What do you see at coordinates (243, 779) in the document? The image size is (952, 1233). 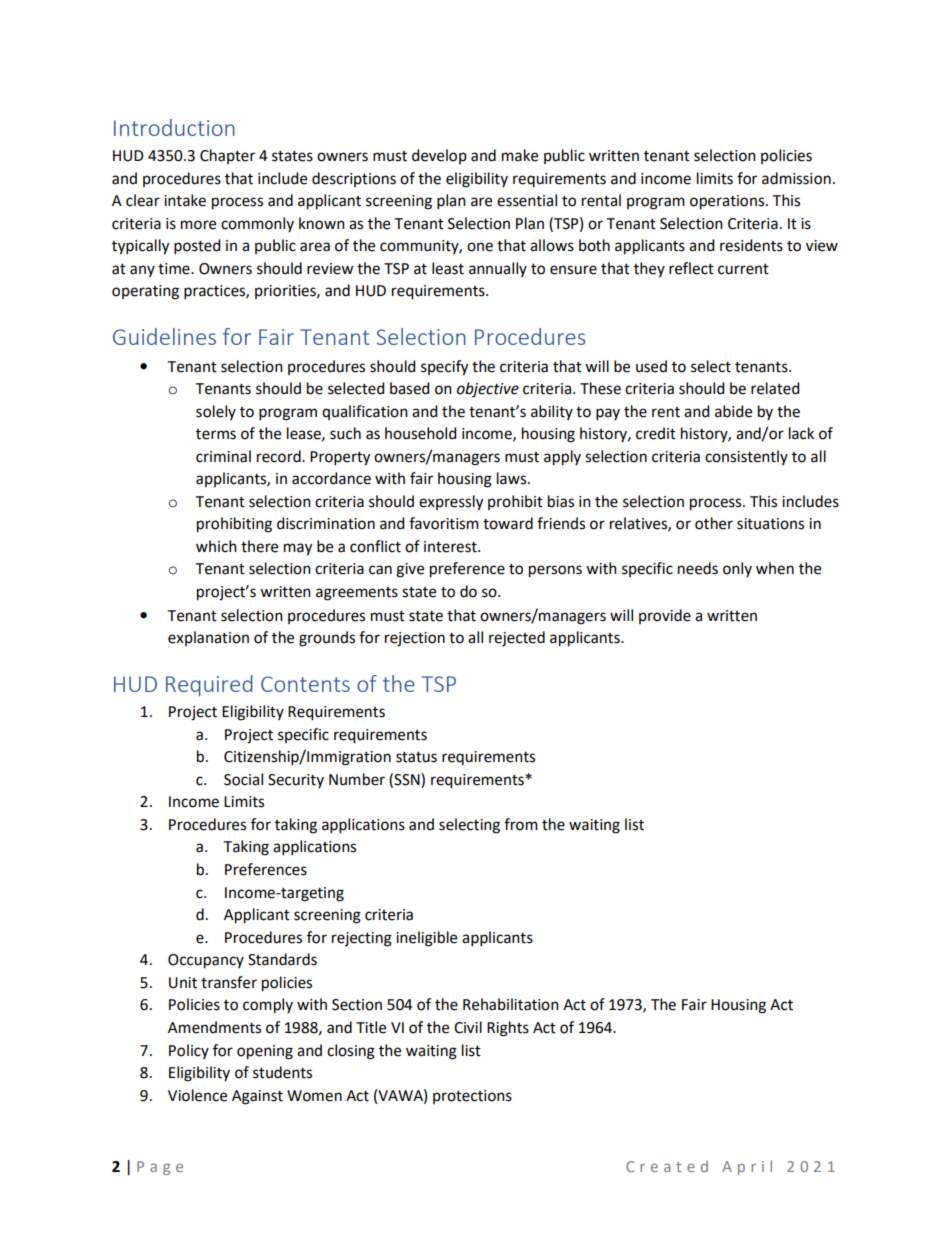 I see `Social` at bounding box center [243, 779].
